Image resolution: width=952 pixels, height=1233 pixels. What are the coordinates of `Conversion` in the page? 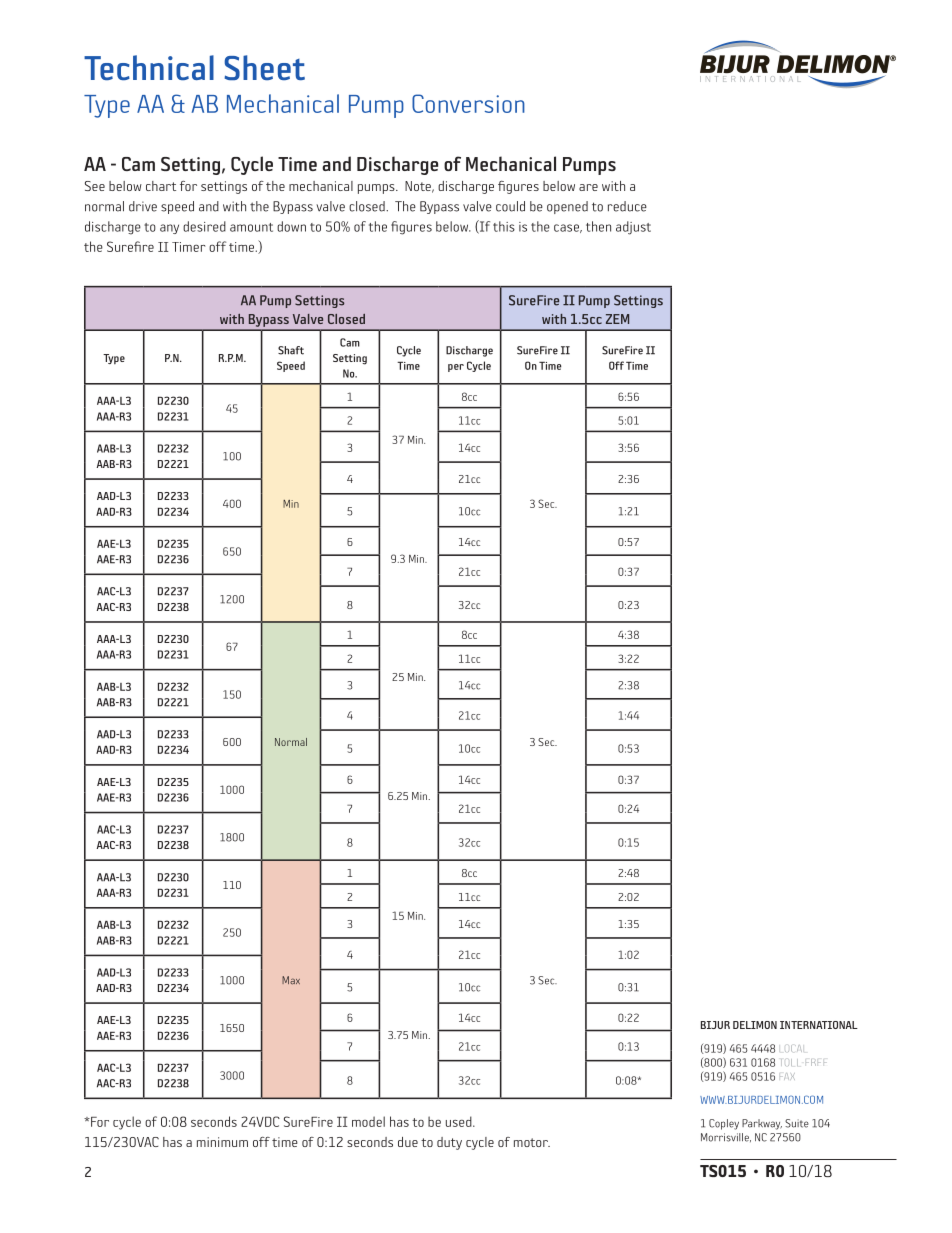 It's located at (468, 103).
